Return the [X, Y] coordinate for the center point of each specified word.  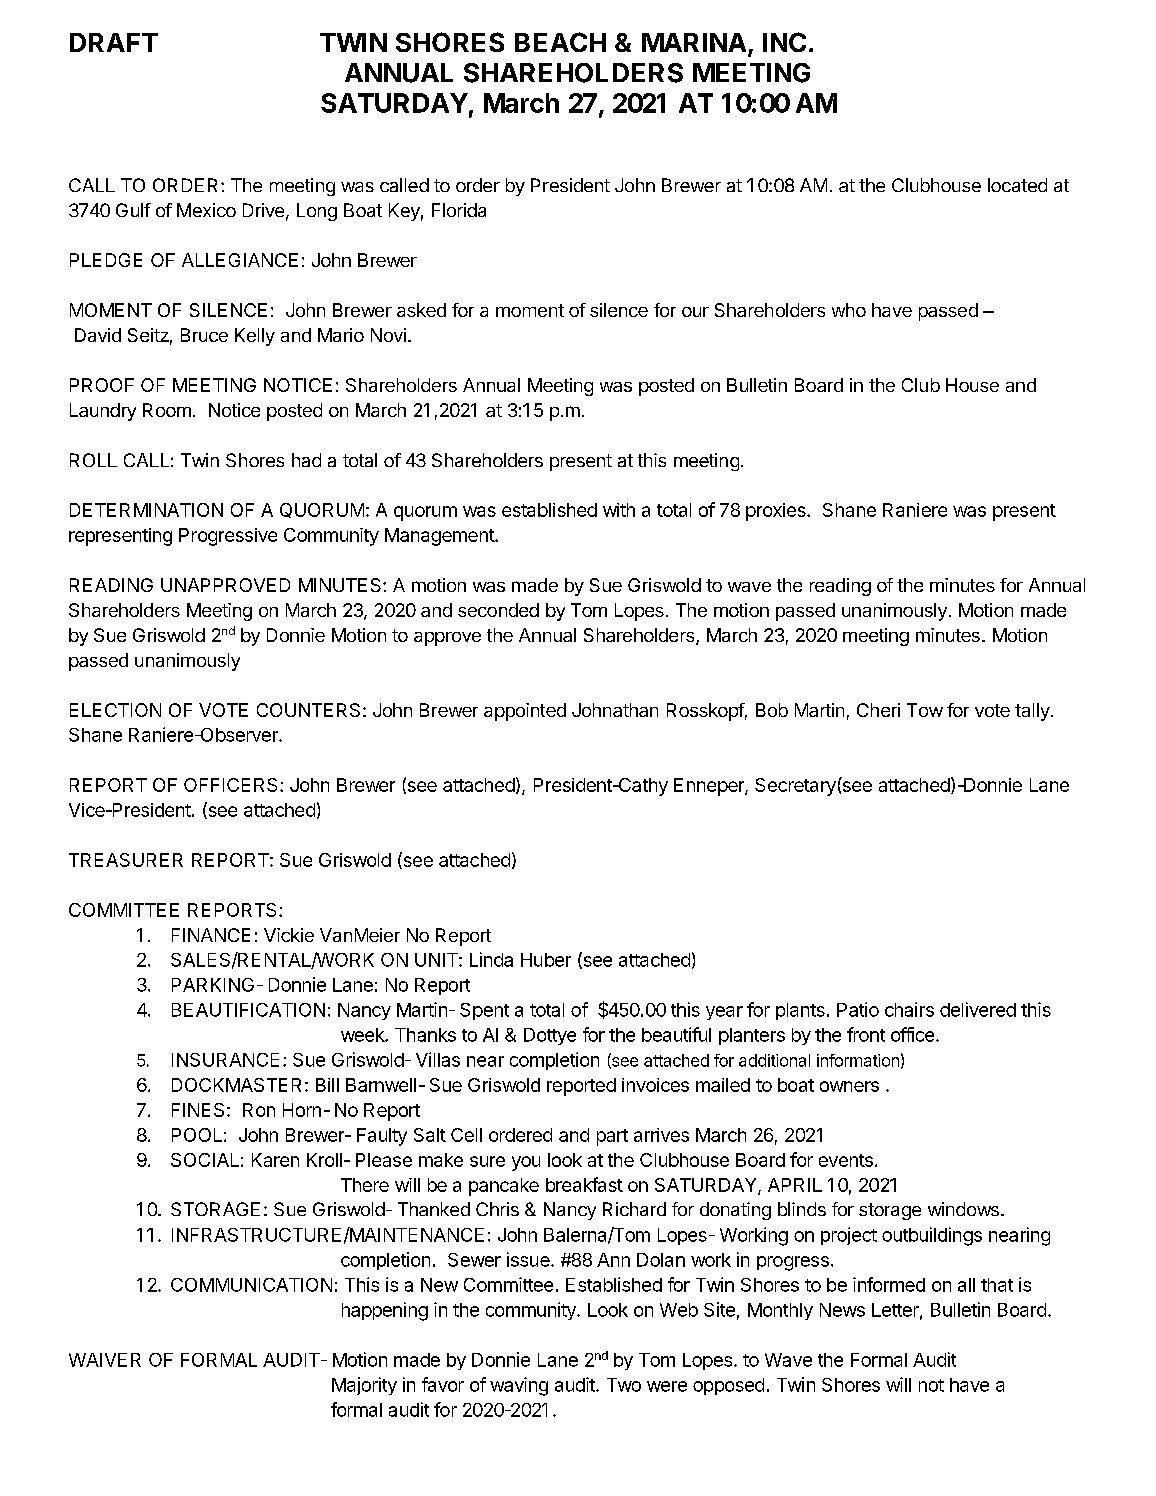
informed [889, 1284]
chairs [909, 1009]
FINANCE [211, 935]
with [619, 510]
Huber [546, 960]
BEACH [560, 42]
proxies [777, 512]
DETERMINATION [146, 510]
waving [519, 1386]
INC [784, 42]
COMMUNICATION [251, 1285]
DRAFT [114, 42]
